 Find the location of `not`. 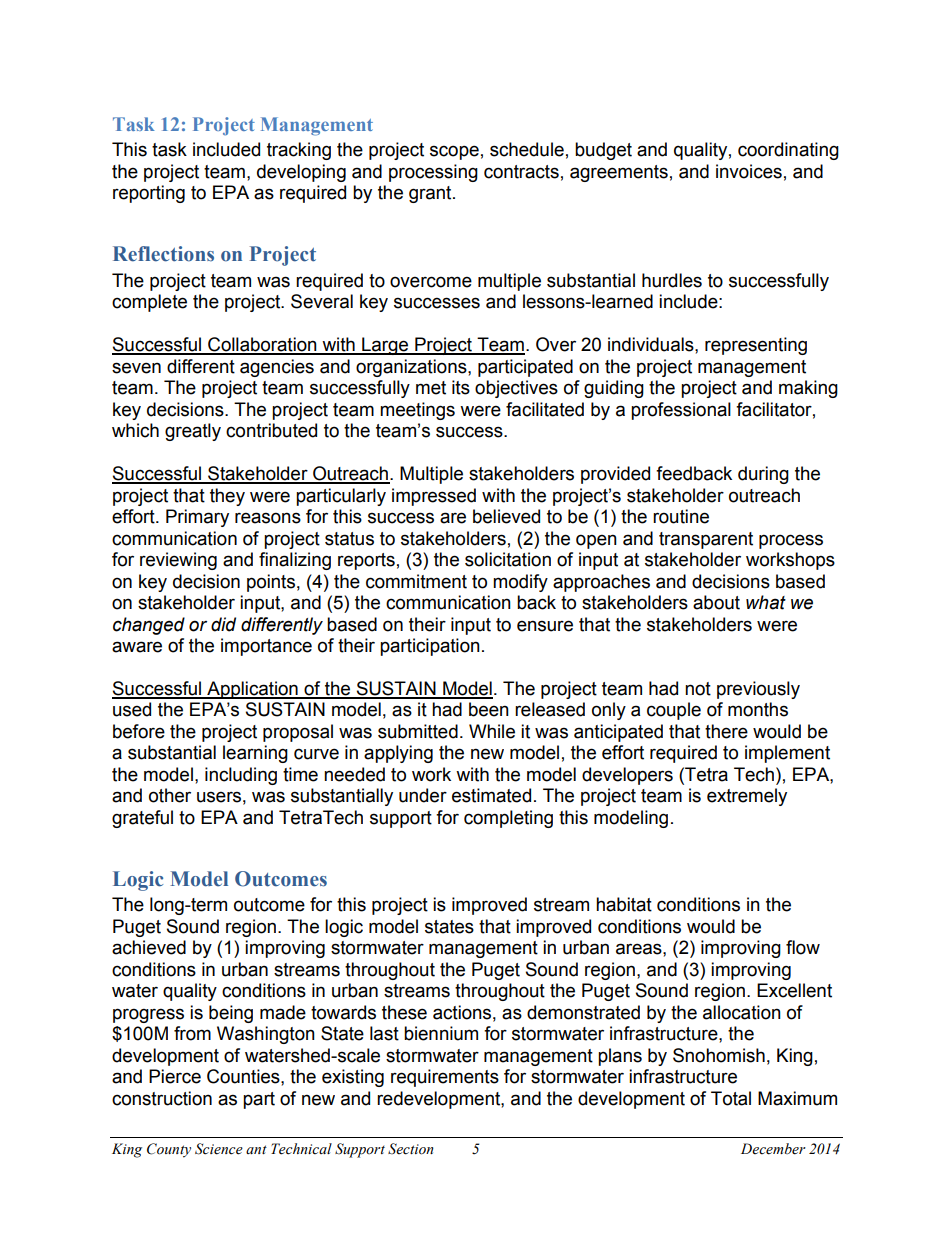

not is located at coordinates (698, 689).
